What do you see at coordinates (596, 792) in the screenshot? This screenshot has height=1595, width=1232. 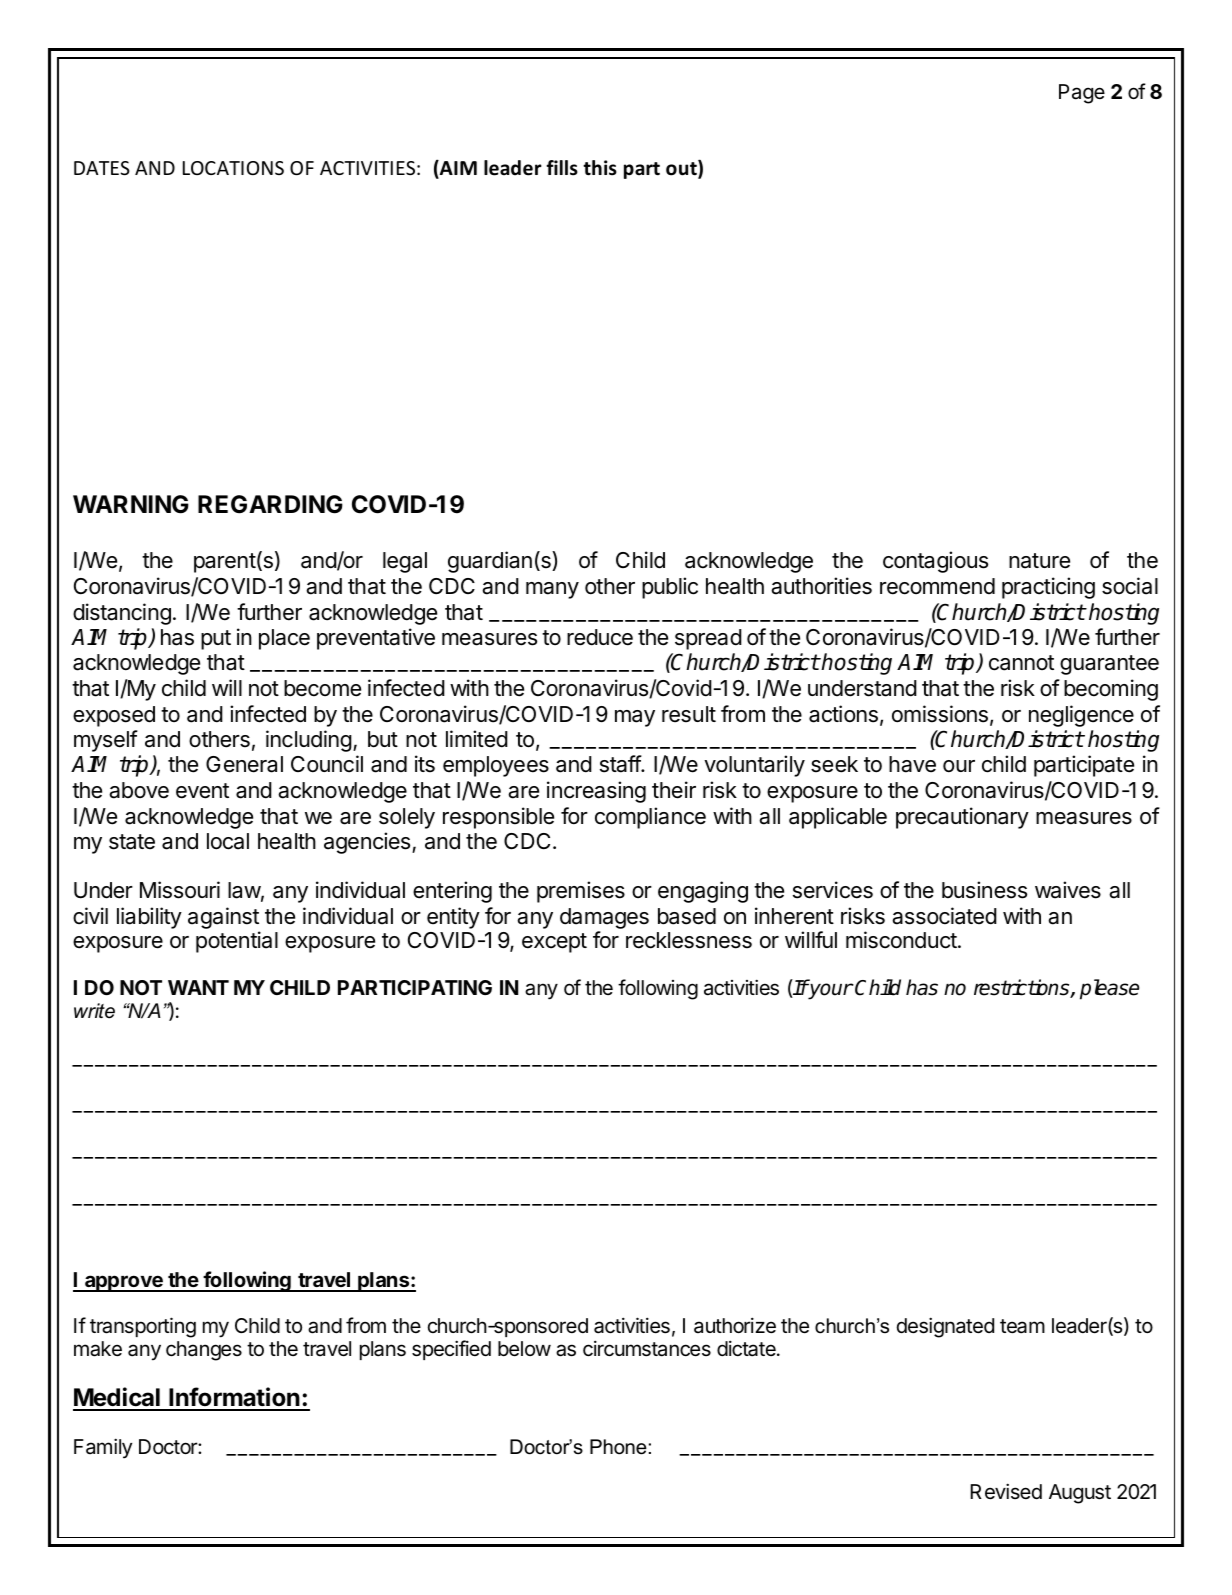 I see `increasing` at bounding box center [596, 792].
